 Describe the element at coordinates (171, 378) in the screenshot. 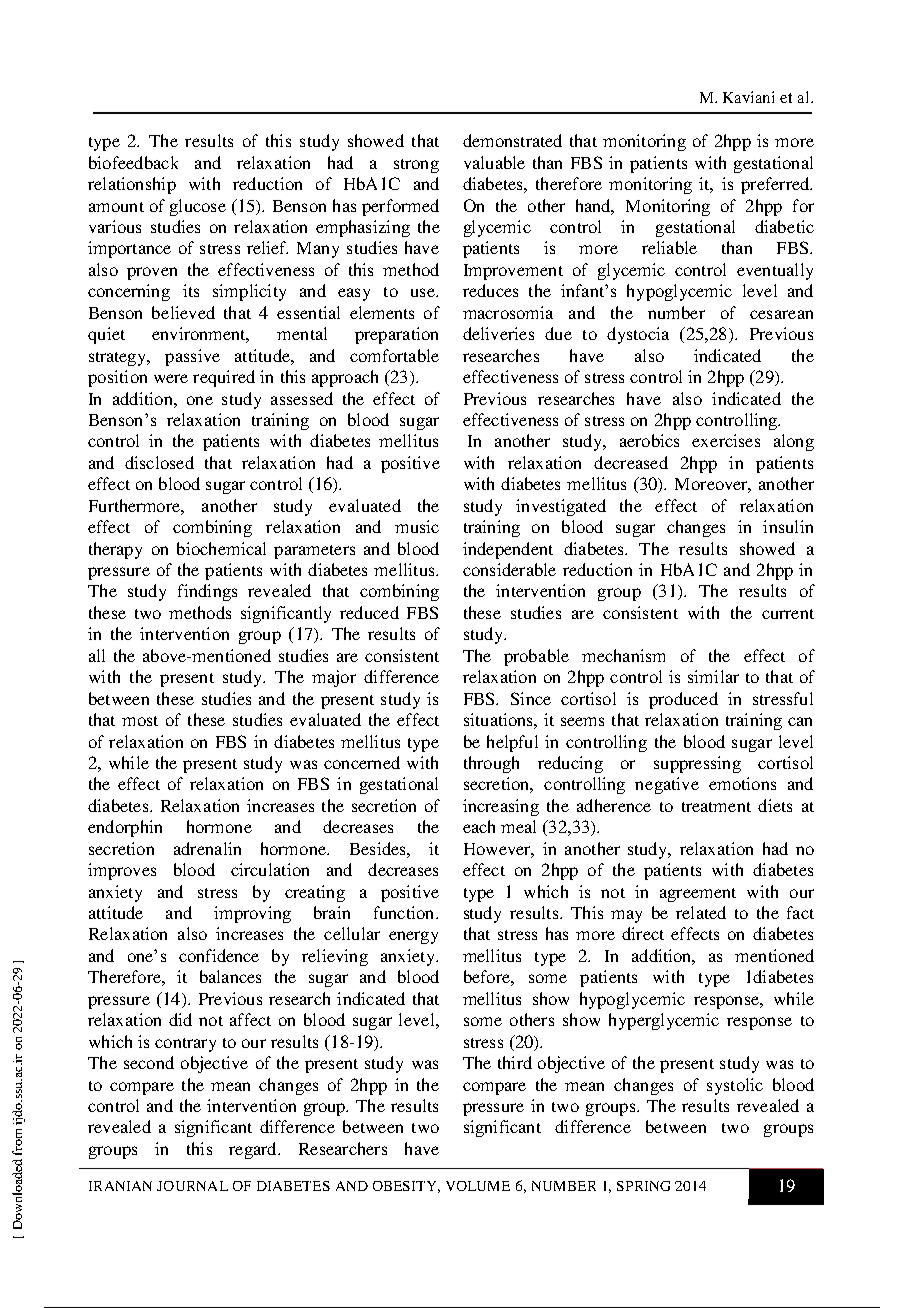

I see `were` at that location.
